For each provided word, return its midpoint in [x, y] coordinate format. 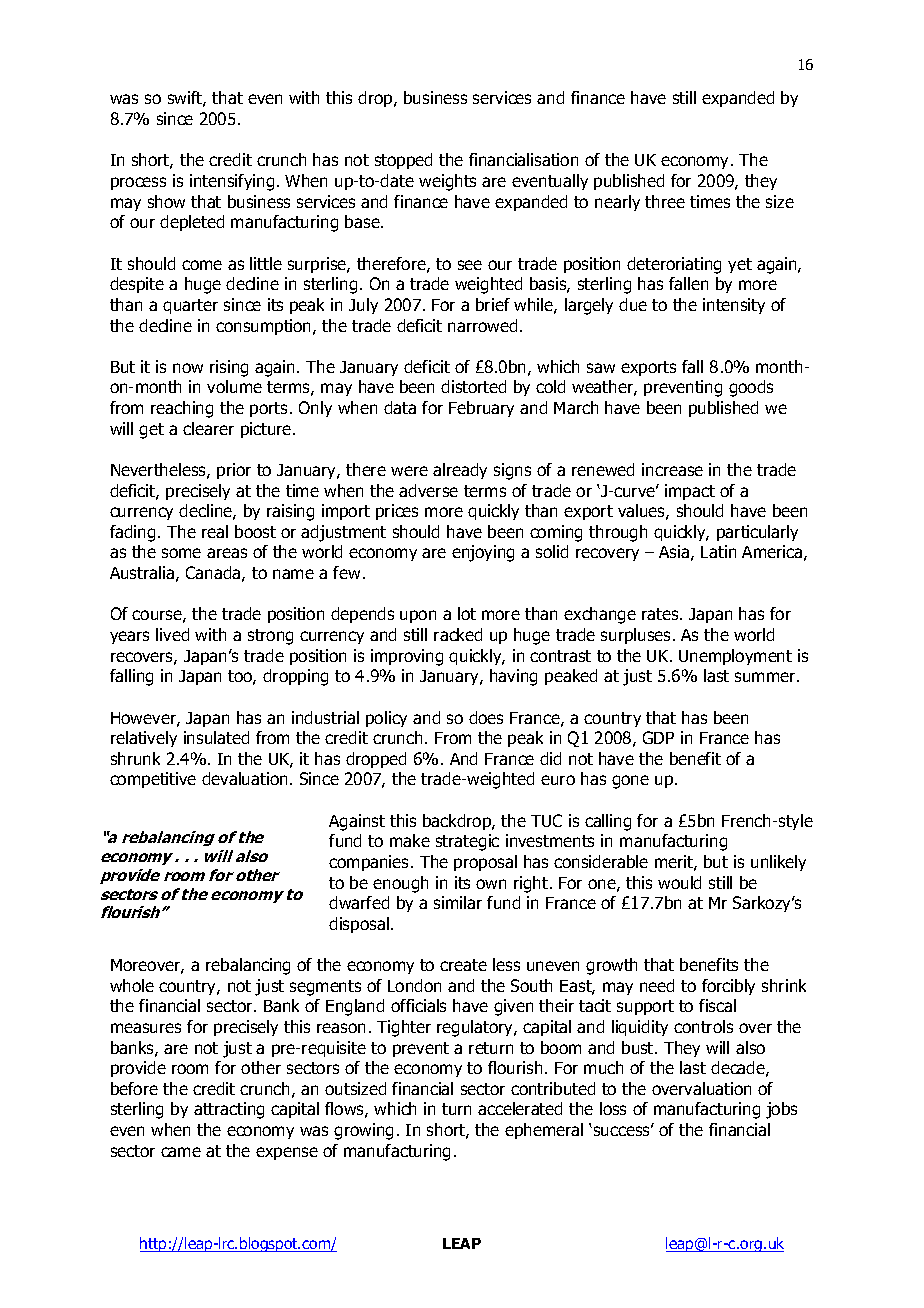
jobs [781, 1110]
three [665, 201]
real [215, 531]
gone [630, 782]
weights [447, 182]
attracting [229, 1110]
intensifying [232, 182]
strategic [467, 842]
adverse [428, 490]
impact [690, 492]
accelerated [520, 1108]
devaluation [244, 778]
